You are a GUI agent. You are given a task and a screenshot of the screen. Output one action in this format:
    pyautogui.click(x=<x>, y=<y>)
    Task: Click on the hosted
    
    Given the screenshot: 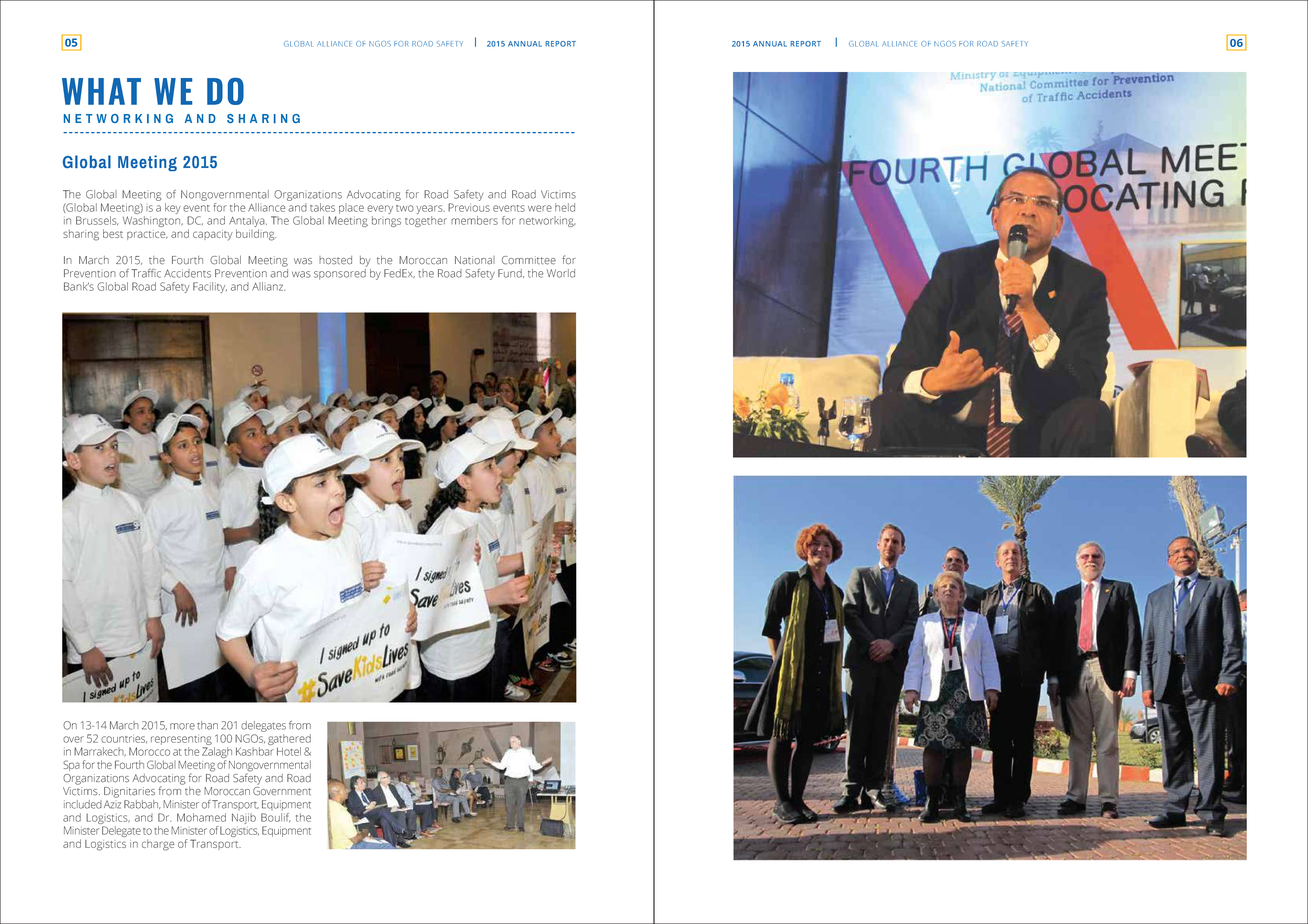 What is the action you would take?
    pyautogui.click(x=335, y=260)
